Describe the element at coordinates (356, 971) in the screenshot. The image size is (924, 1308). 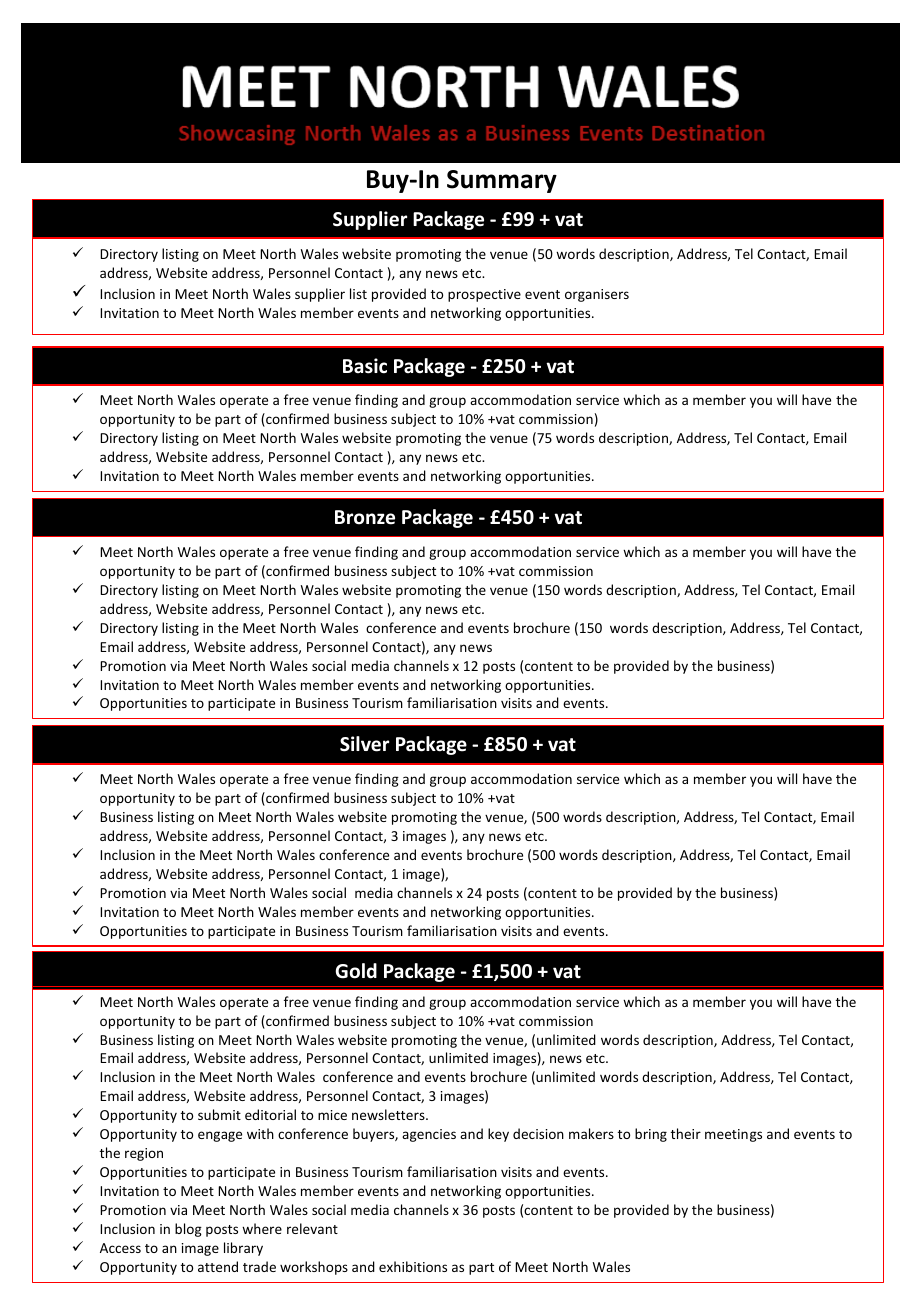
I see `Gold` at that location.
